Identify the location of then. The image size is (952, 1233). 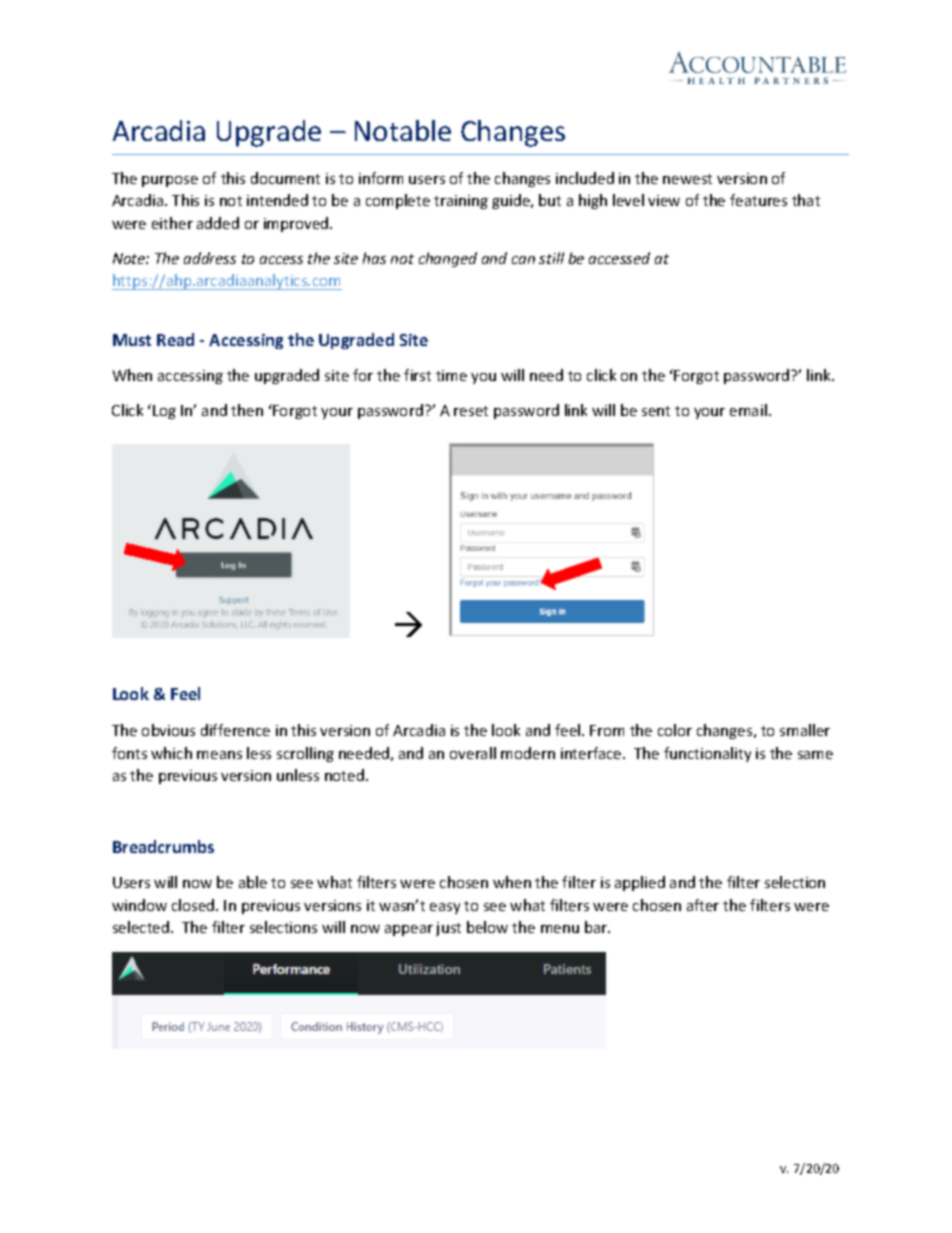
(247, 410).
